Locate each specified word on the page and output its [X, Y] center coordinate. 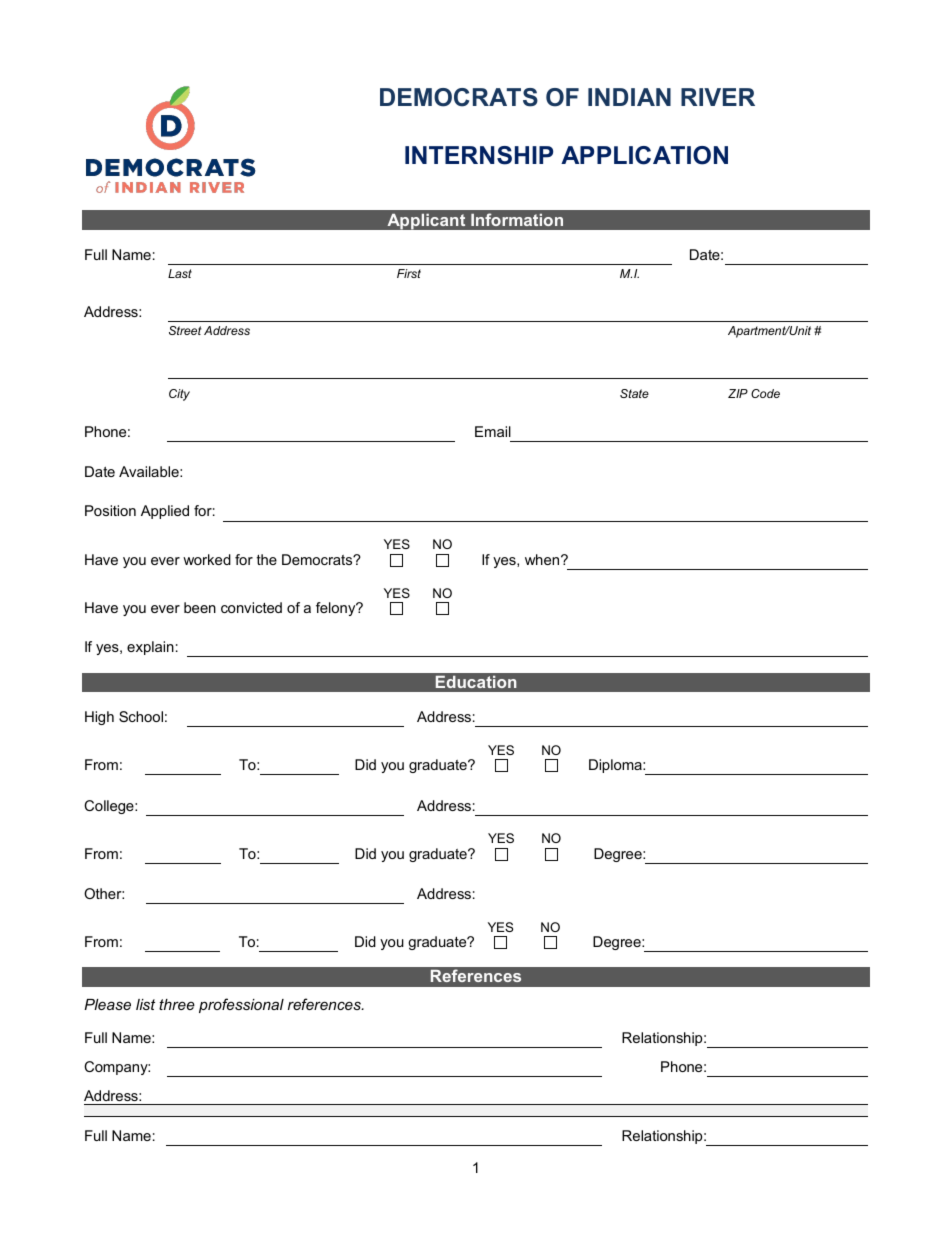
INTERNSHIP [479, 155]
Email [493, 431]
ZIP [738, 393]
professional [241, 1005]
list [145, 1004]
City [179, 395]
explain [150, 648]
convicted [251, 607]
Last [180, 273]
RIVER [718, 97]
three [177, 1004]
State [634, 393]
